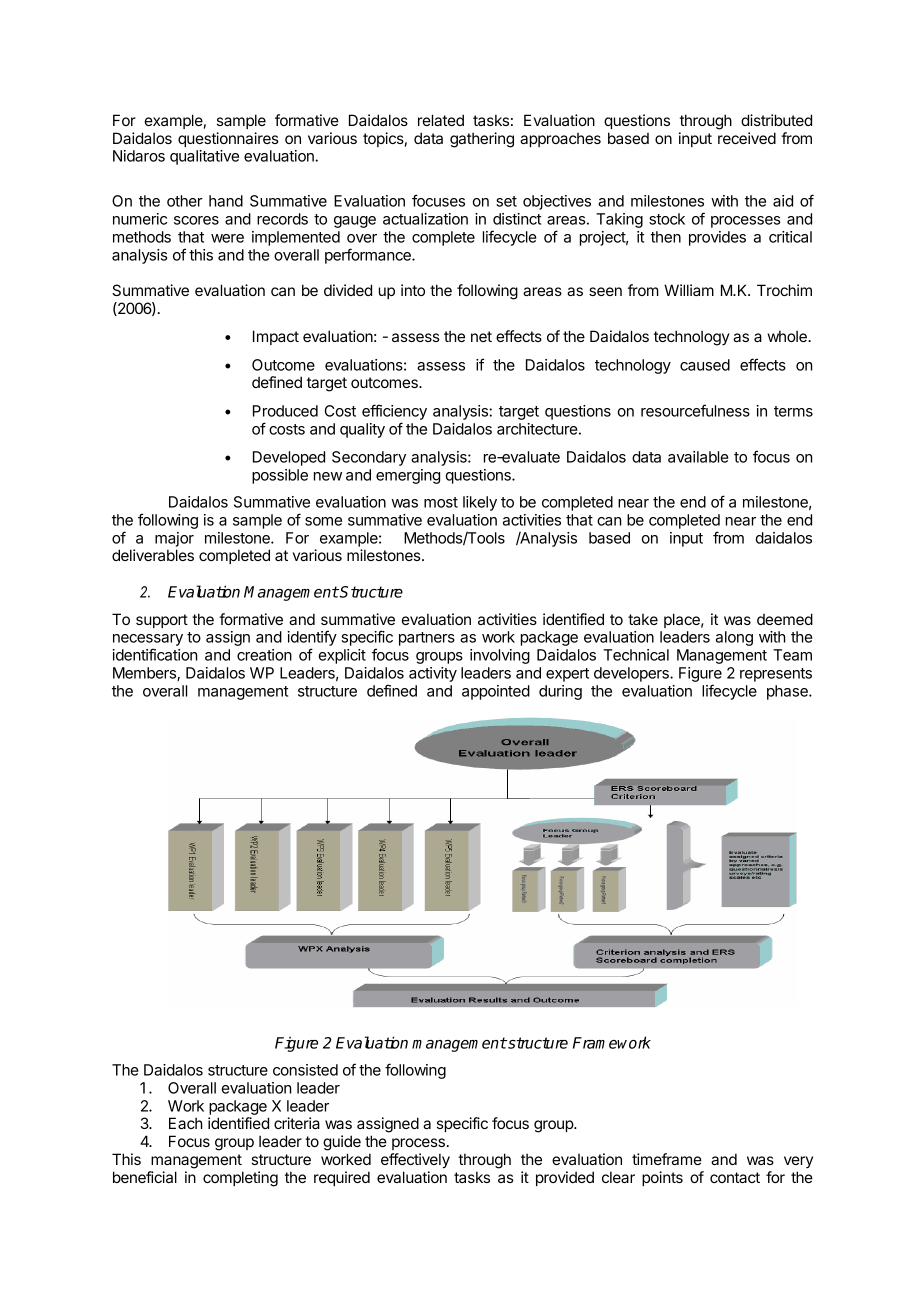 The width and height of the screenshot is (924, 1308). What do you see at coordinates (186, 1123) in the screenshot?
I see `Each` at bounding box center [186, 1123].
